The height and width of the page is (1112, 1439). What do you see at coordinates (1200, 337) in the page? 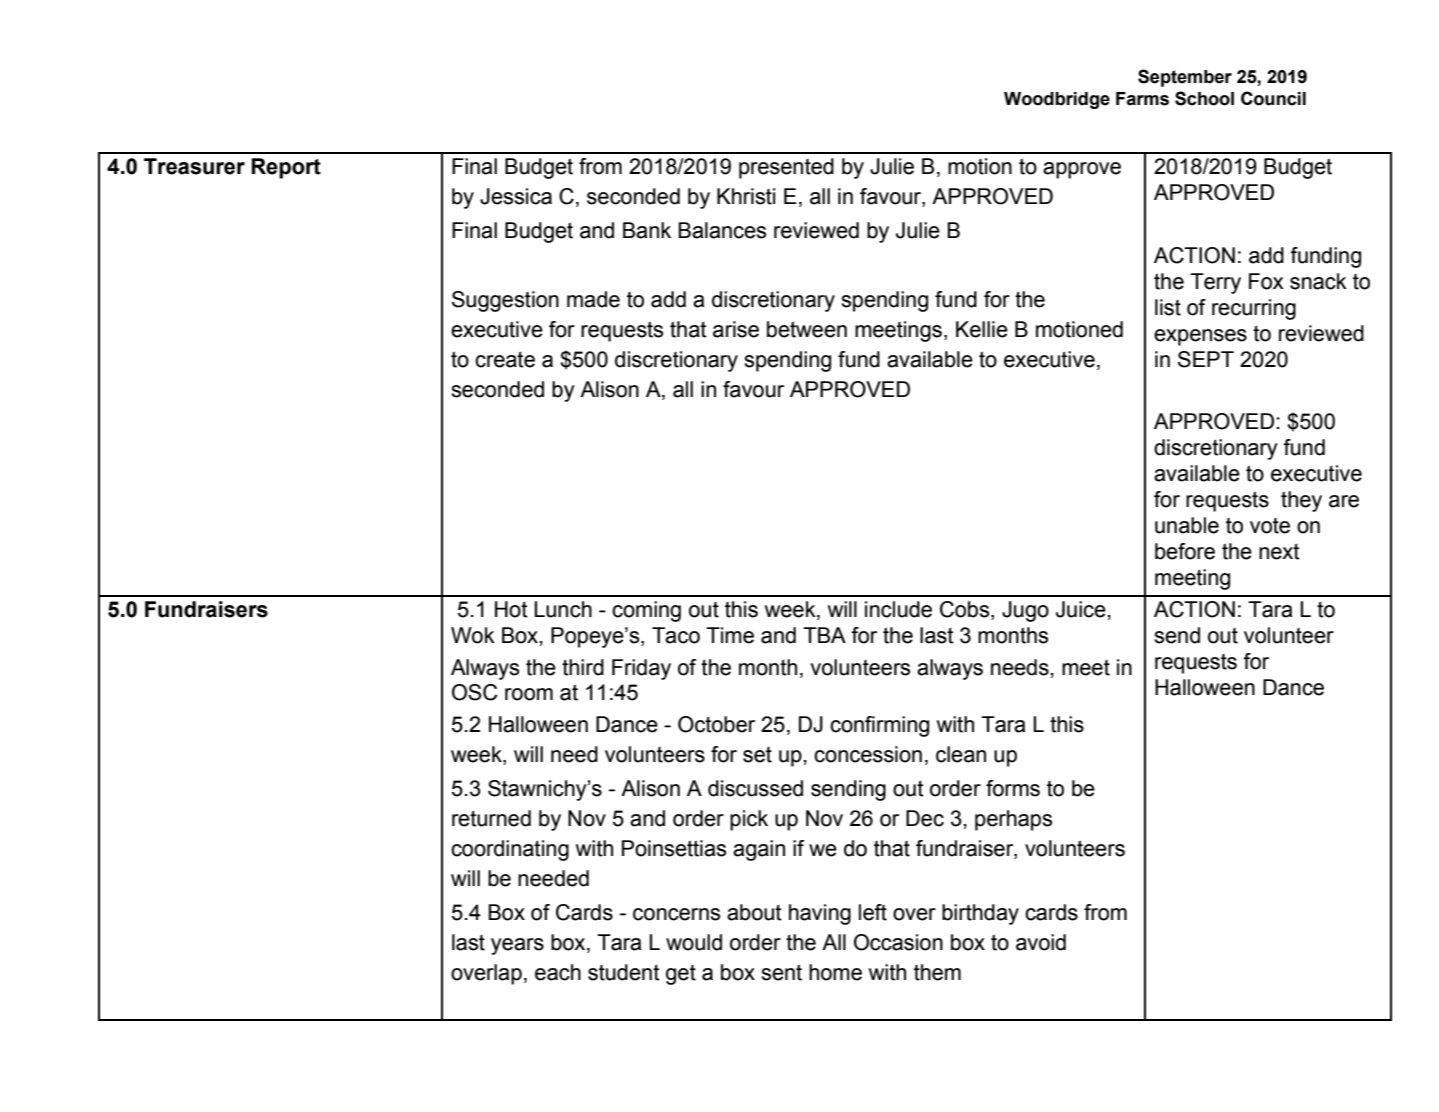
I see `expenses` at bounding box center [1200, 337].
